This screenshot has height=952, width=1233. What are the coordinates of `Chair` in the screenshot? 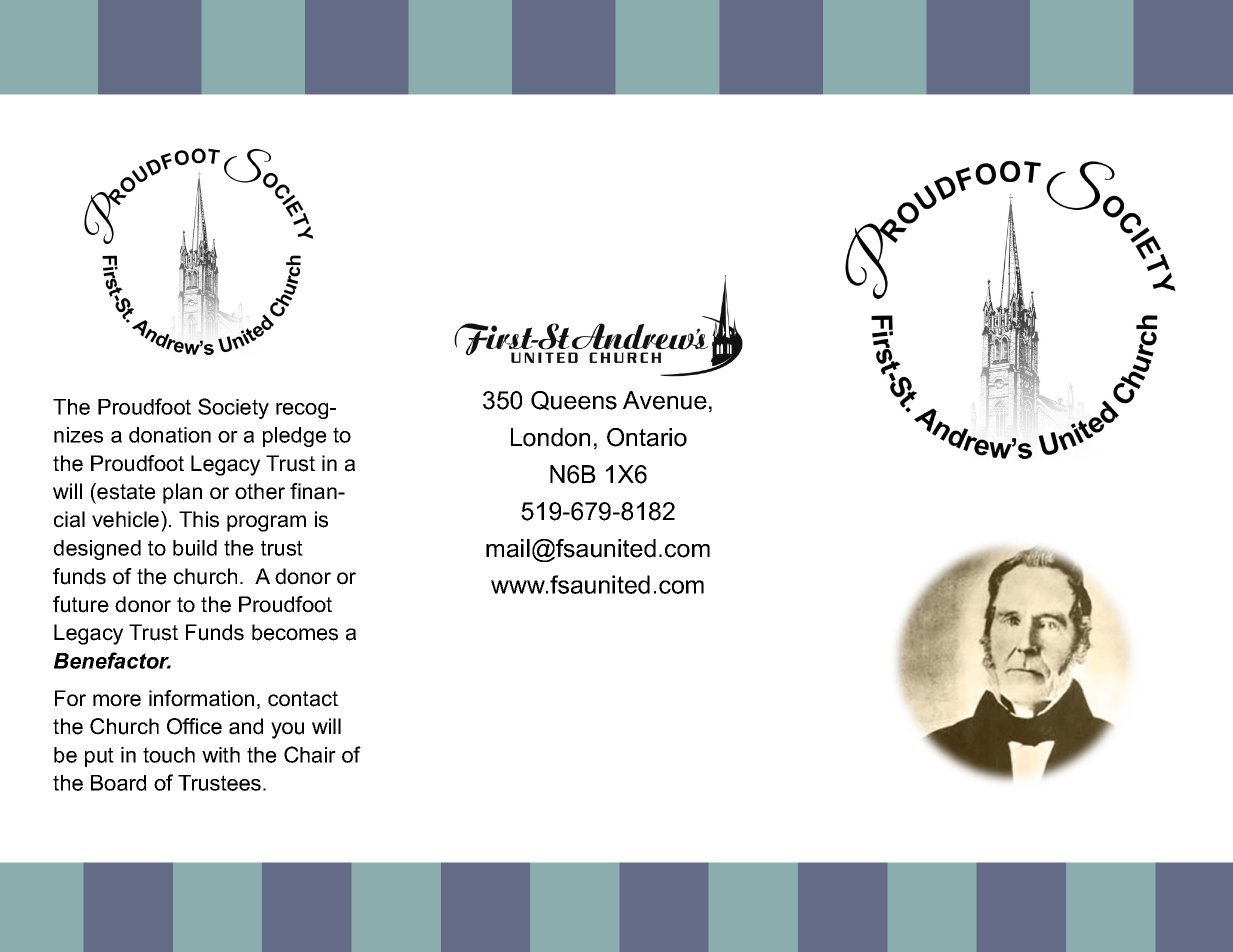 It's located at (310, 754).
